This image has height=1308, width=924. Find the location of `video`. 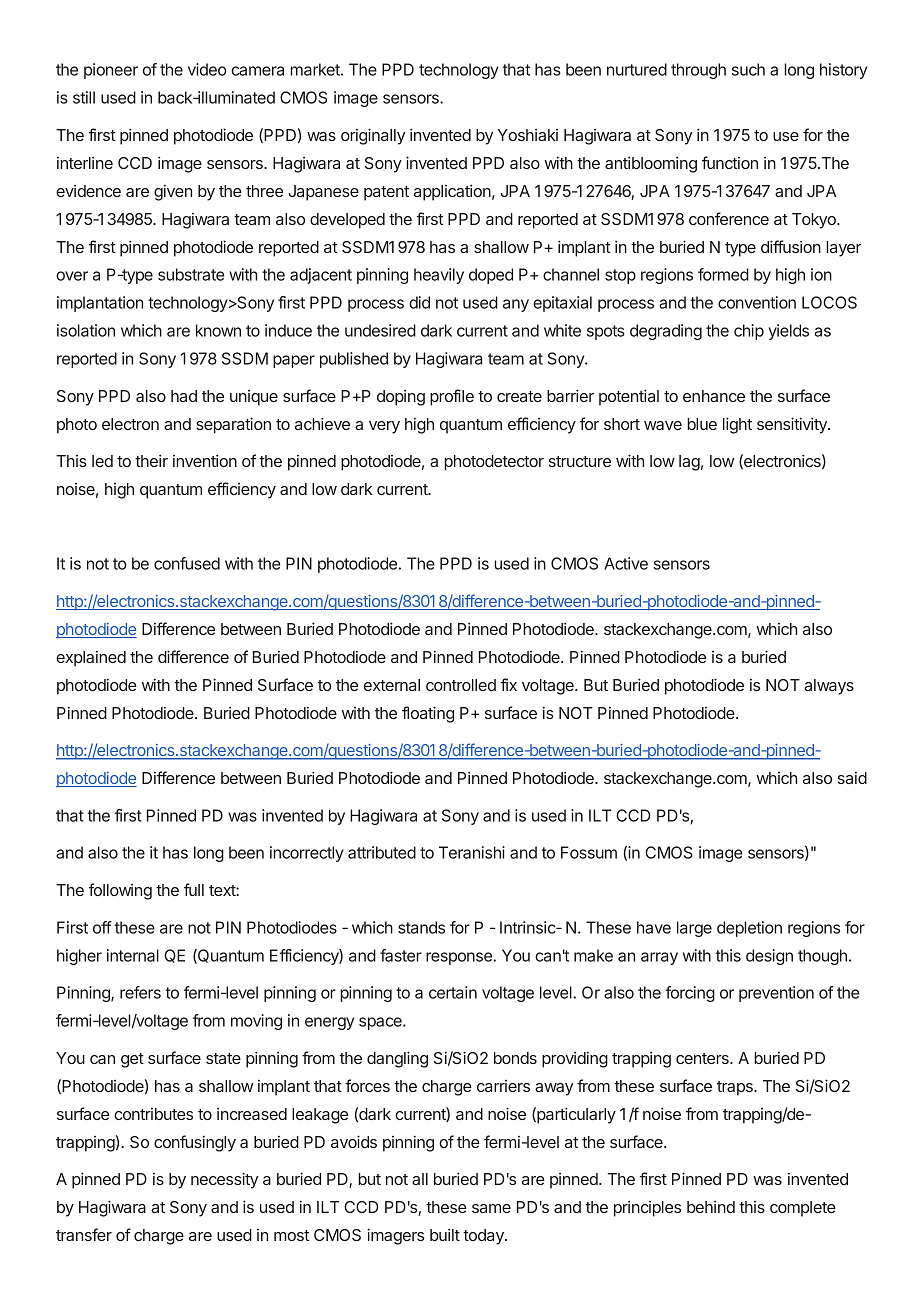

video is located at coordinates (207, 69).
